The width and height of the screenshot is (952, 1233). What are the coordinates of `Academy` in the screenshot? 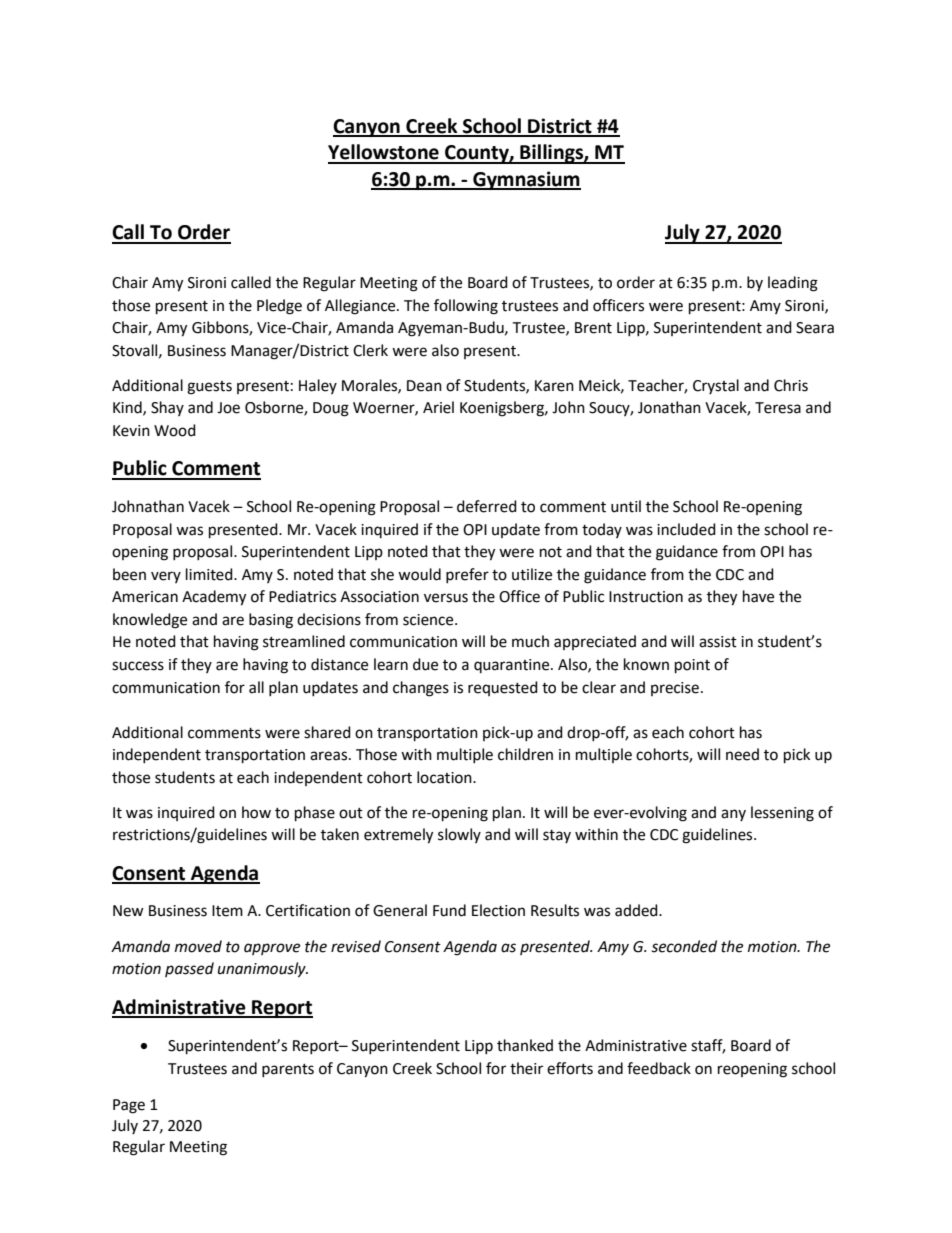 It's located at (214, 598).
